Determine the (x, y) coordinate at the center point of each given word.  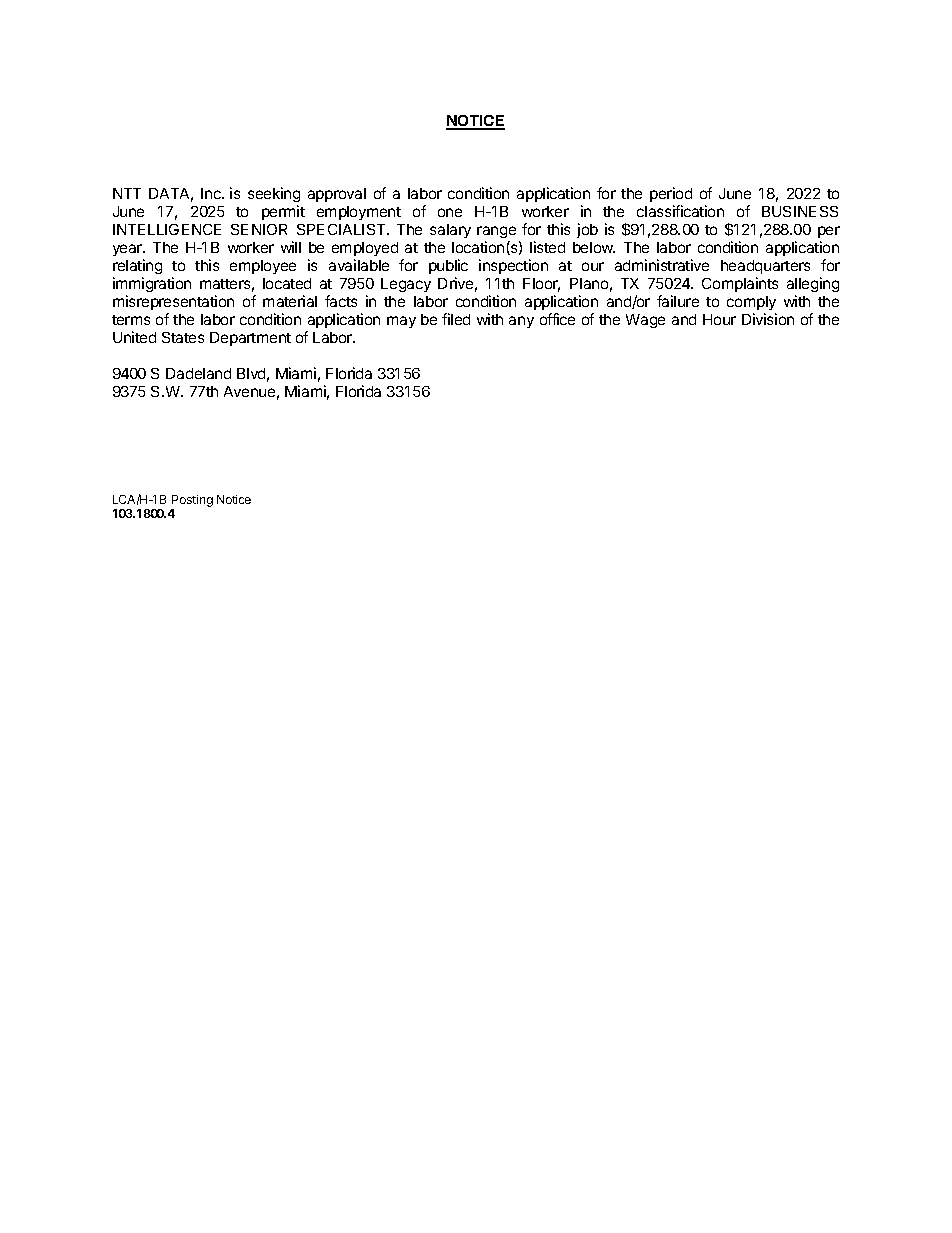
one (450, 212)
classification (680, 211)
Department (250, 339)
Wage (645, 321)
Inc (212, 193)
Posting (192, 501)
